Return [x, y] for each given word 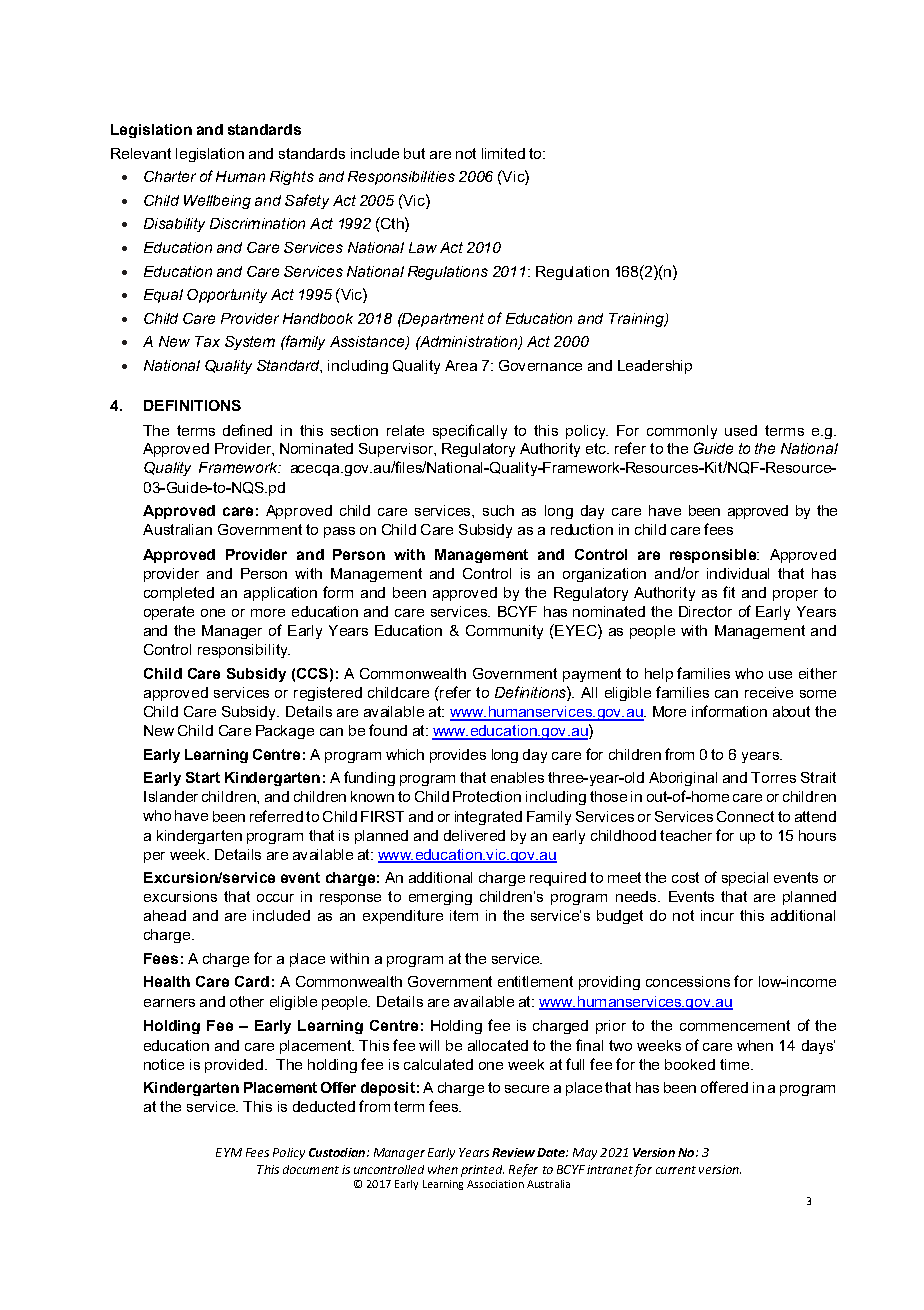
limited [503, 153]
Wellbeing [217, 202]
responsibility [244, 651]
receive [769, 692]
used [741, 430]
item [464, 915]
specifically [470, 431]
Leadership [655, 367]
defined [247, 430]
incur [717, 915]
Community [504, 632]
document [311, 1169]
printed [482, 1171]
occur [275, 898]
